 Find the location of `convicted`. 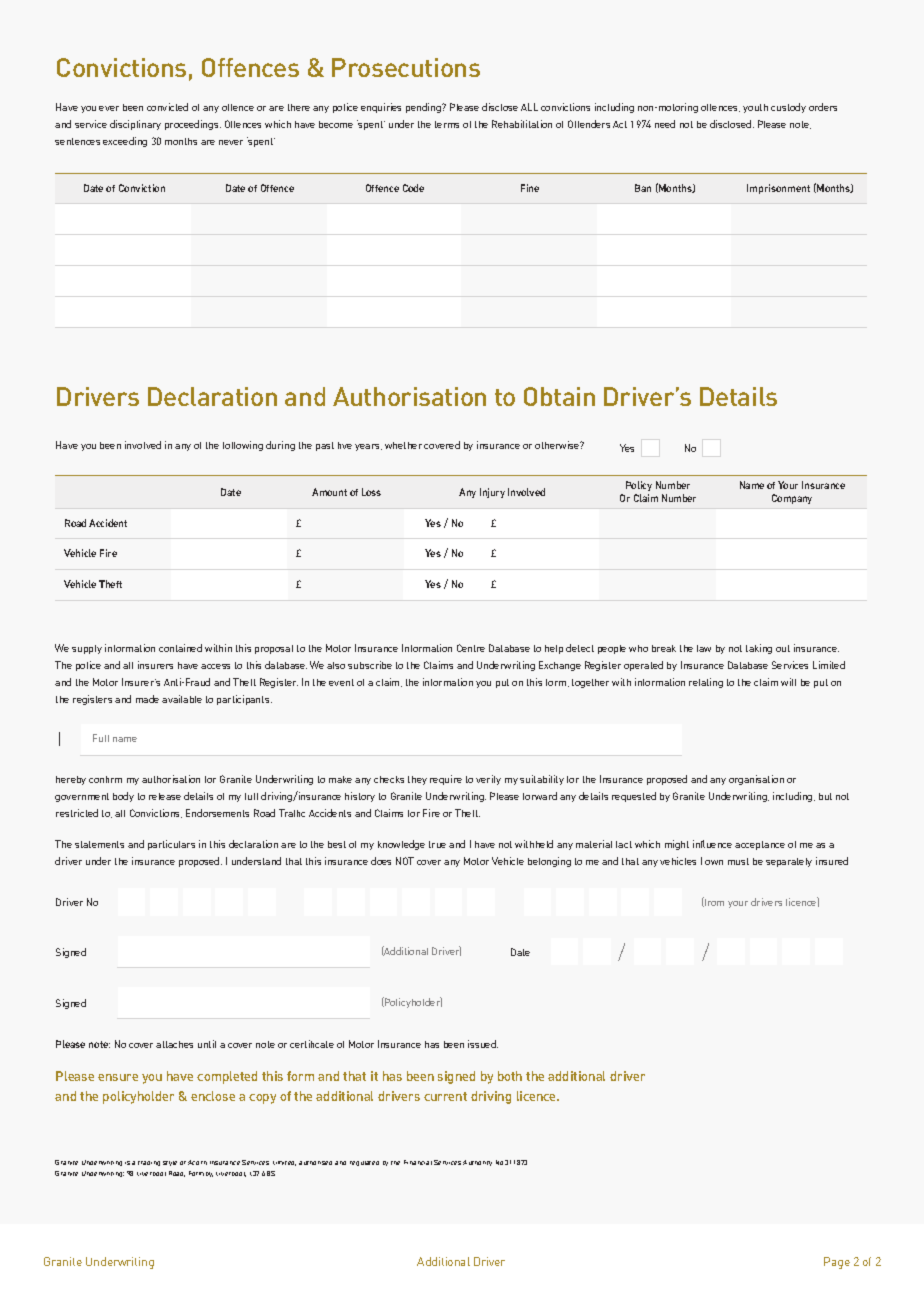

convicted is located at coordinates (167, 107).
